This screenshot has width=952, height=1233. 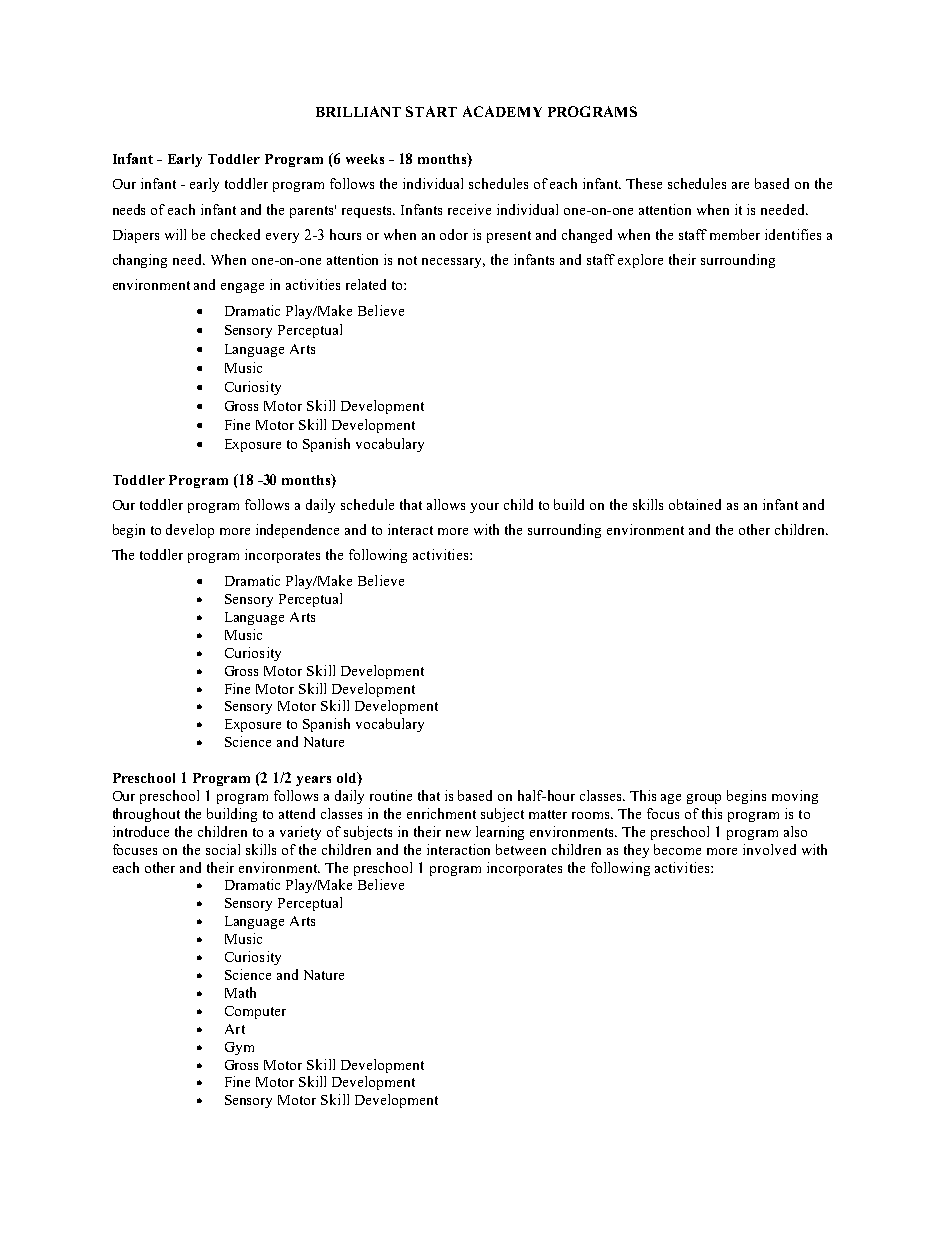 I want to click on routine, so click(x=391, y=795).
